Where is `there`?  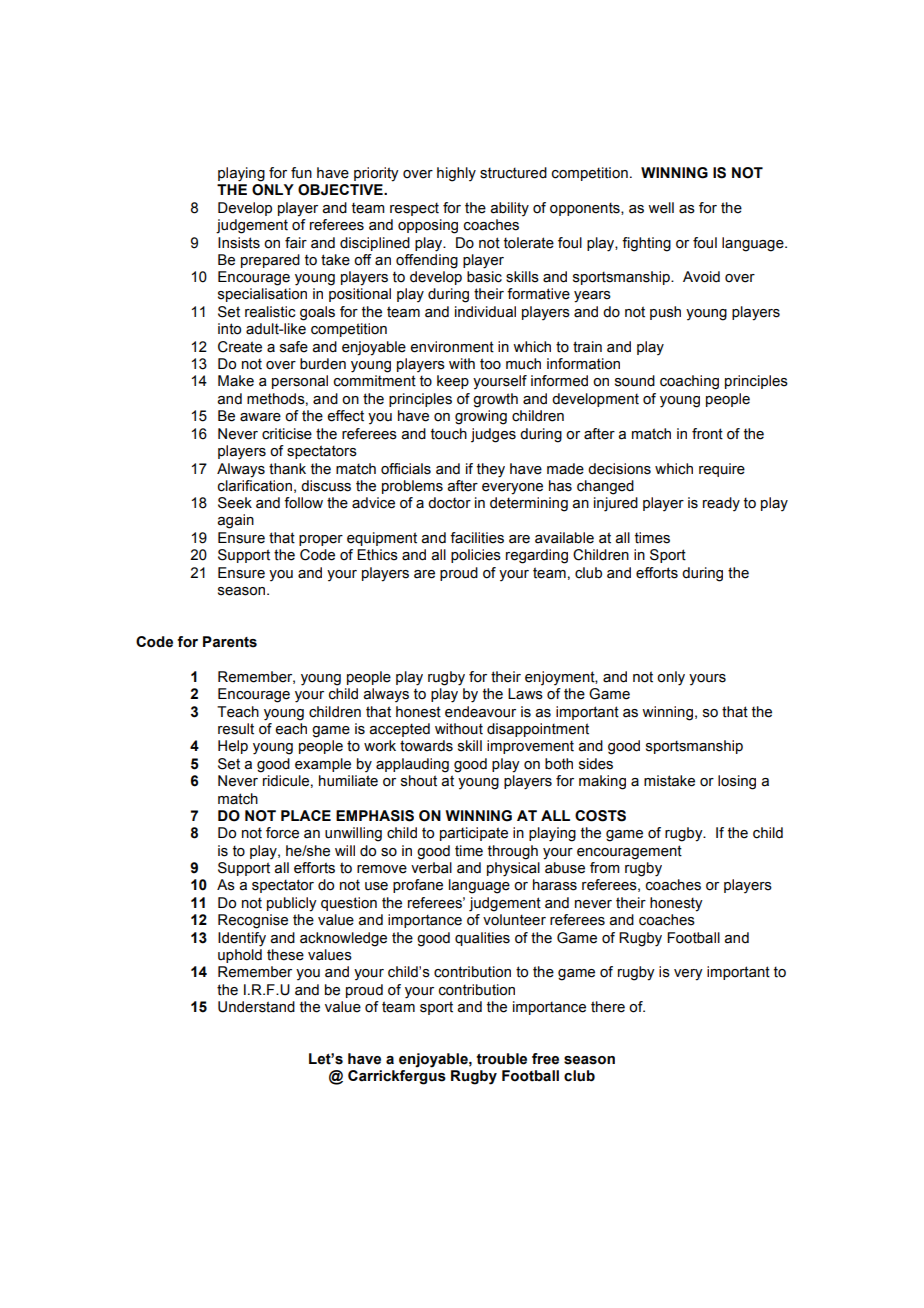
there is located at coordinates (608, 1007).
